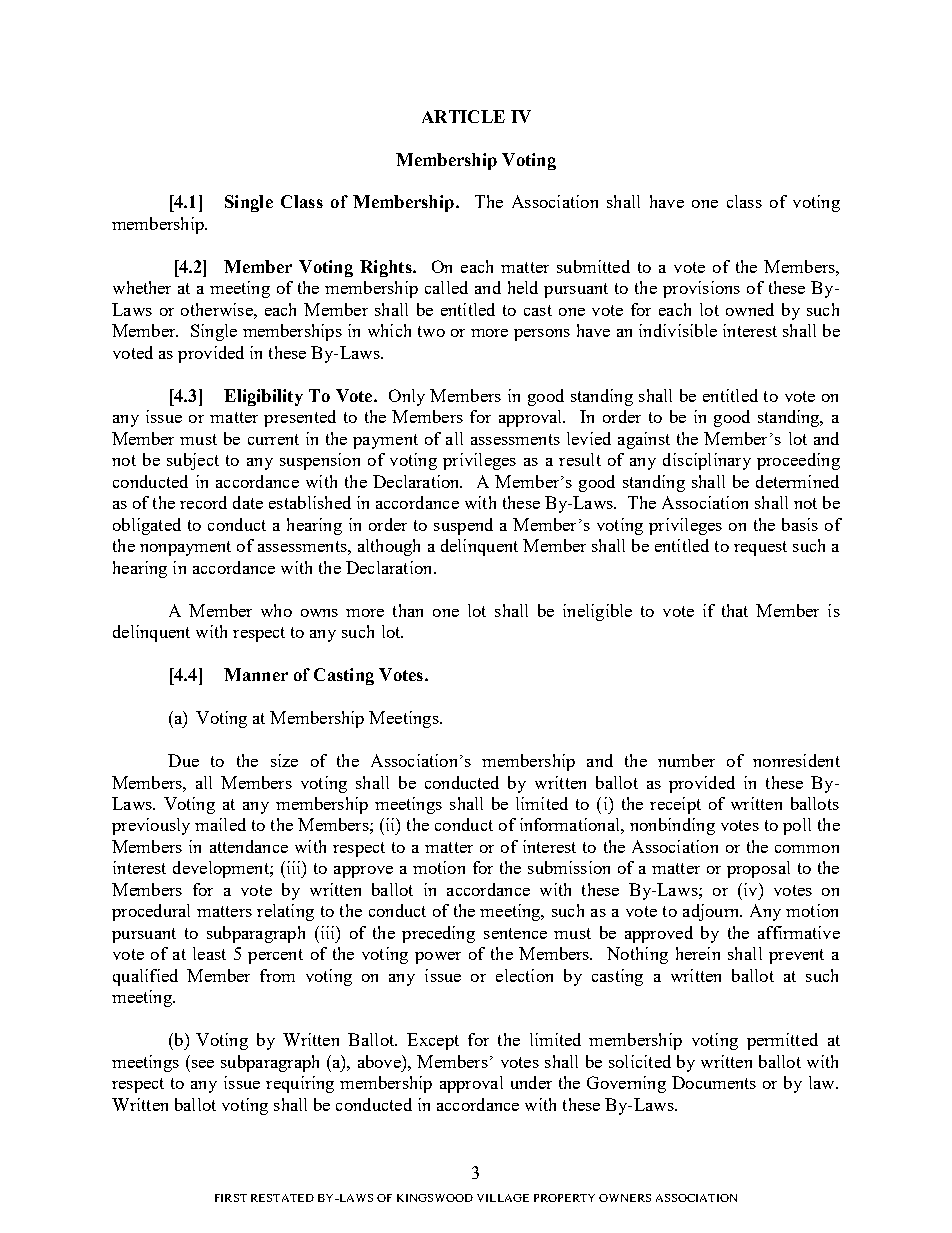 The image size is (952, 1233). I want to click on VILLAGE, so click(503, 1198).
